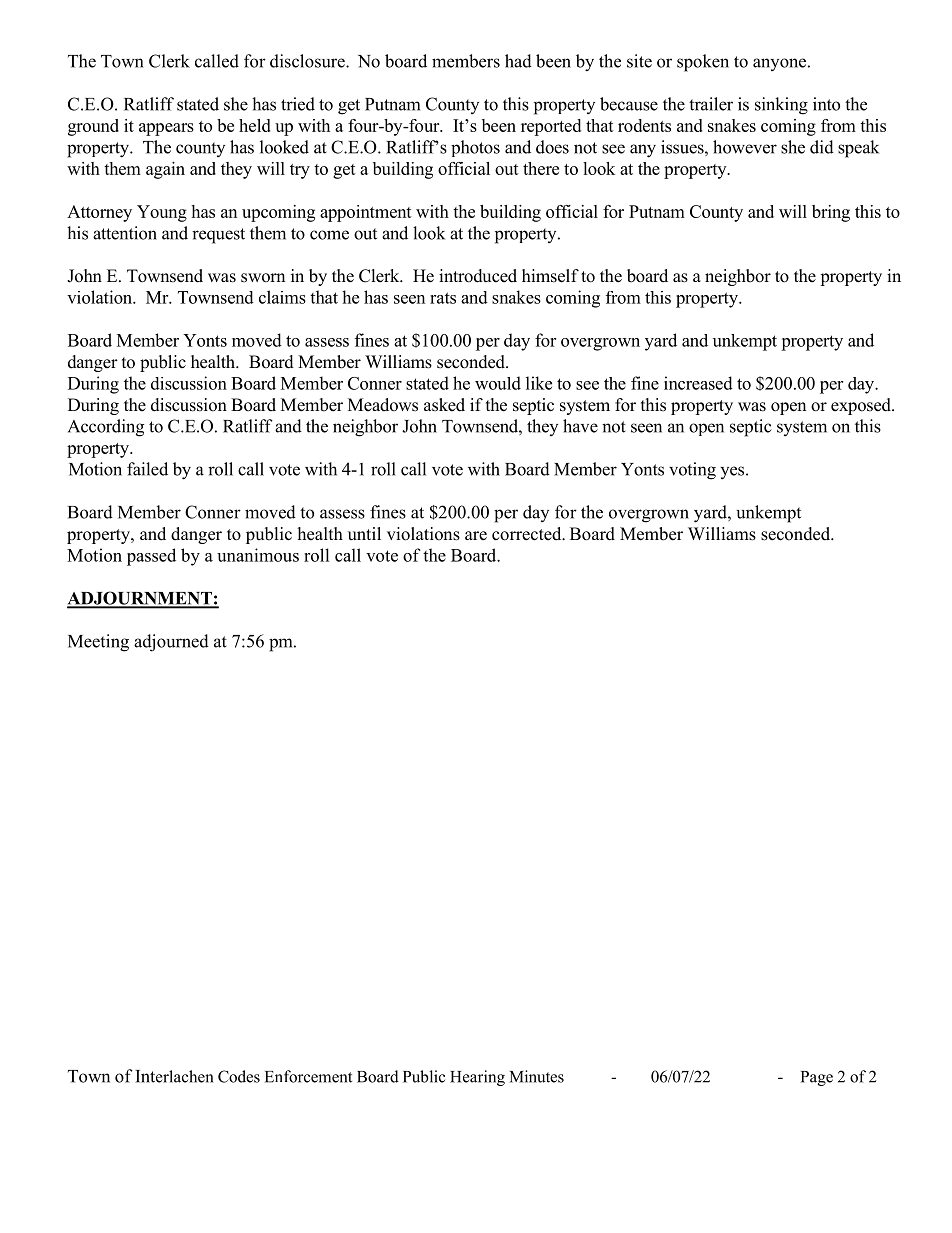 The height and width of the screenshot is (1233, 952). Describe the element at coordinates (477, 1078) in the screenshot. I see `Hearing` at that location.
